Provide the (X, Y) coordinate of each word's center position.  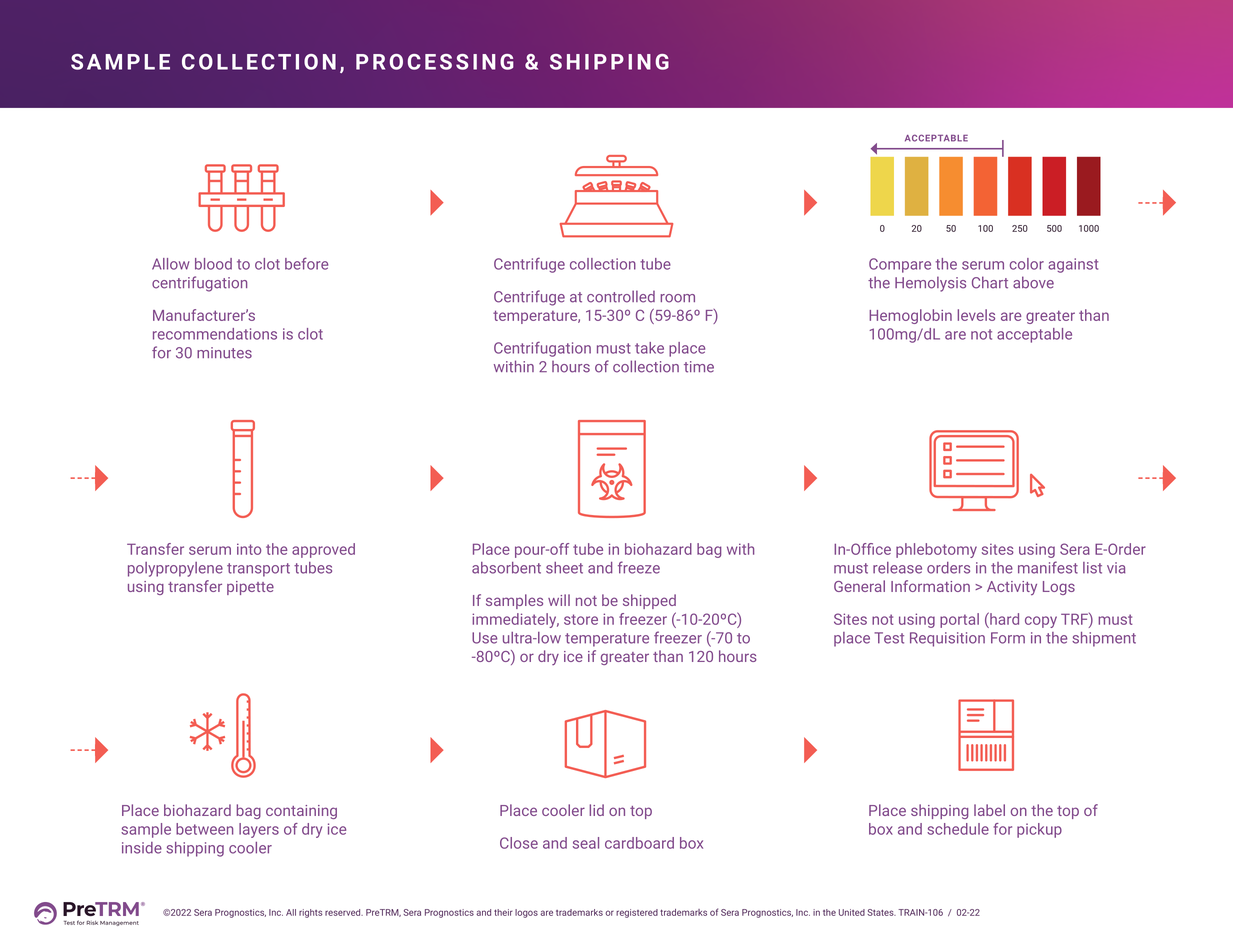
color (1027, 264)
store (581, 619)
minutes (224, 353)
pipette (250, 588)
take (649, 348)
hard (1003, 618)
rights (311, 913)
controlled (621, 296)
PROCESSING (435, 62)
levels (976, 315)
